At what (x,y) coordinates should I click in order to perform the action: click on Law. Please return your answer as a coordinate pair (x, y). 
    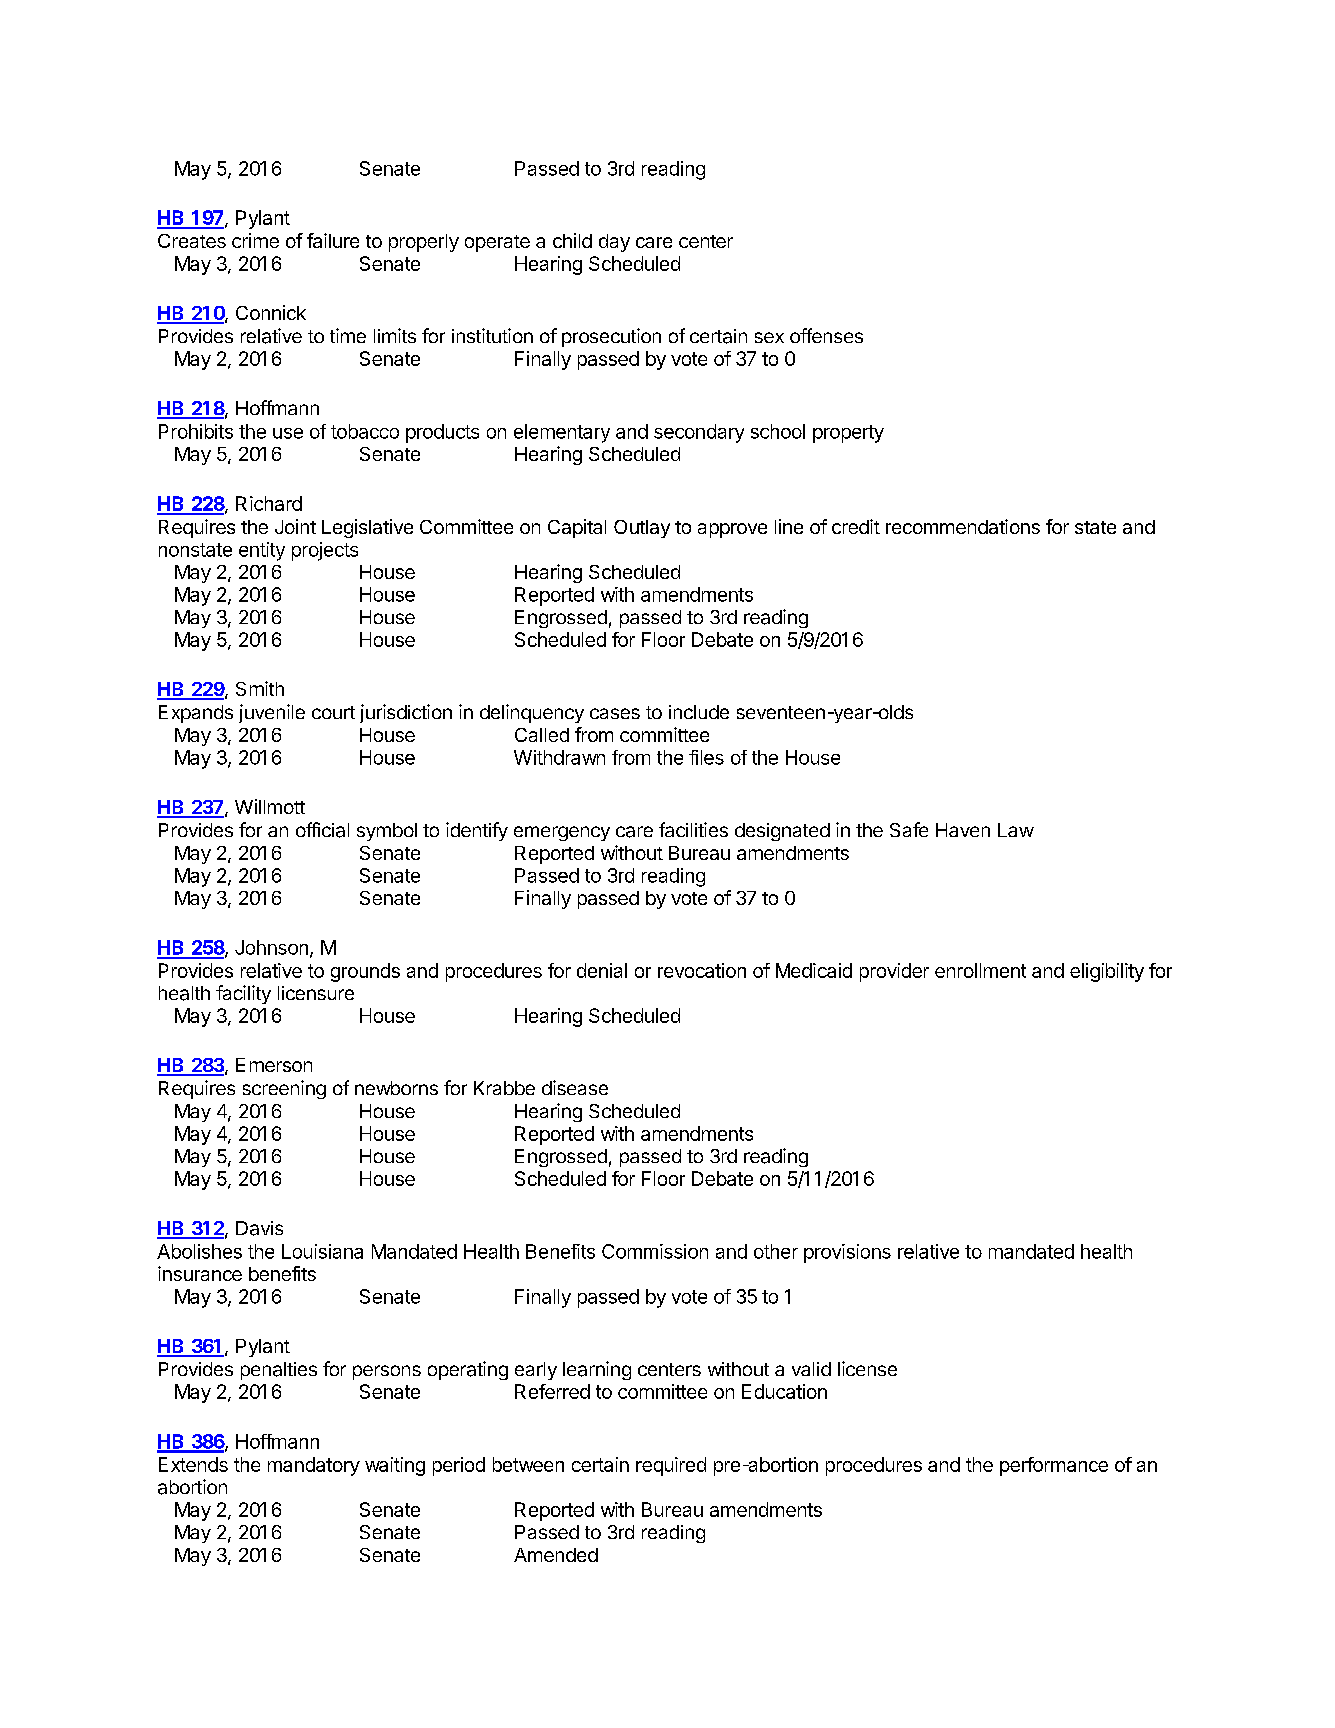
    Looking at the image, I should click on (1016, 830).
